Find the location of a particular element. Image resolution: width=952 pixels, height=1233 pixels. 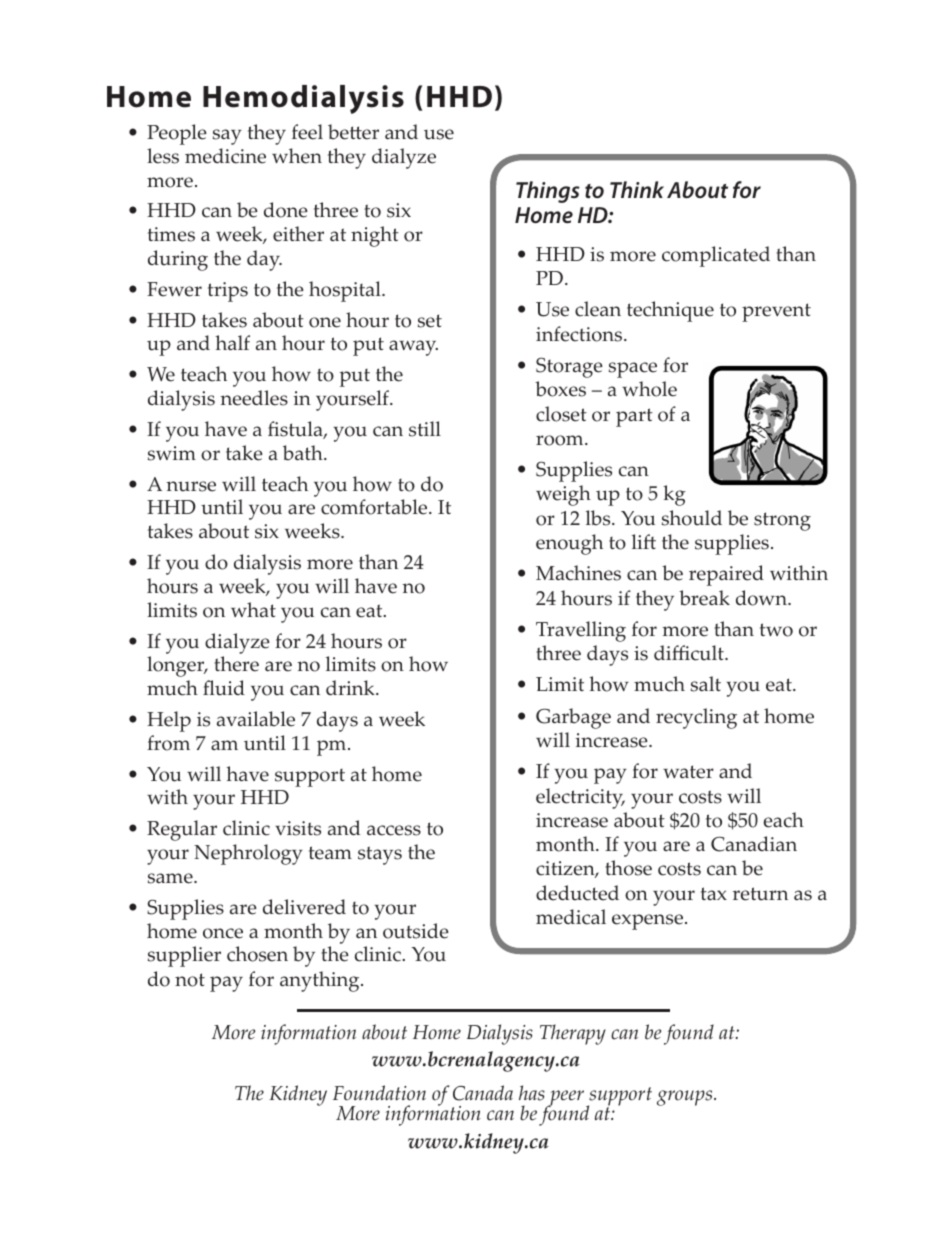

nurse is located at coordinates (191, 486).
